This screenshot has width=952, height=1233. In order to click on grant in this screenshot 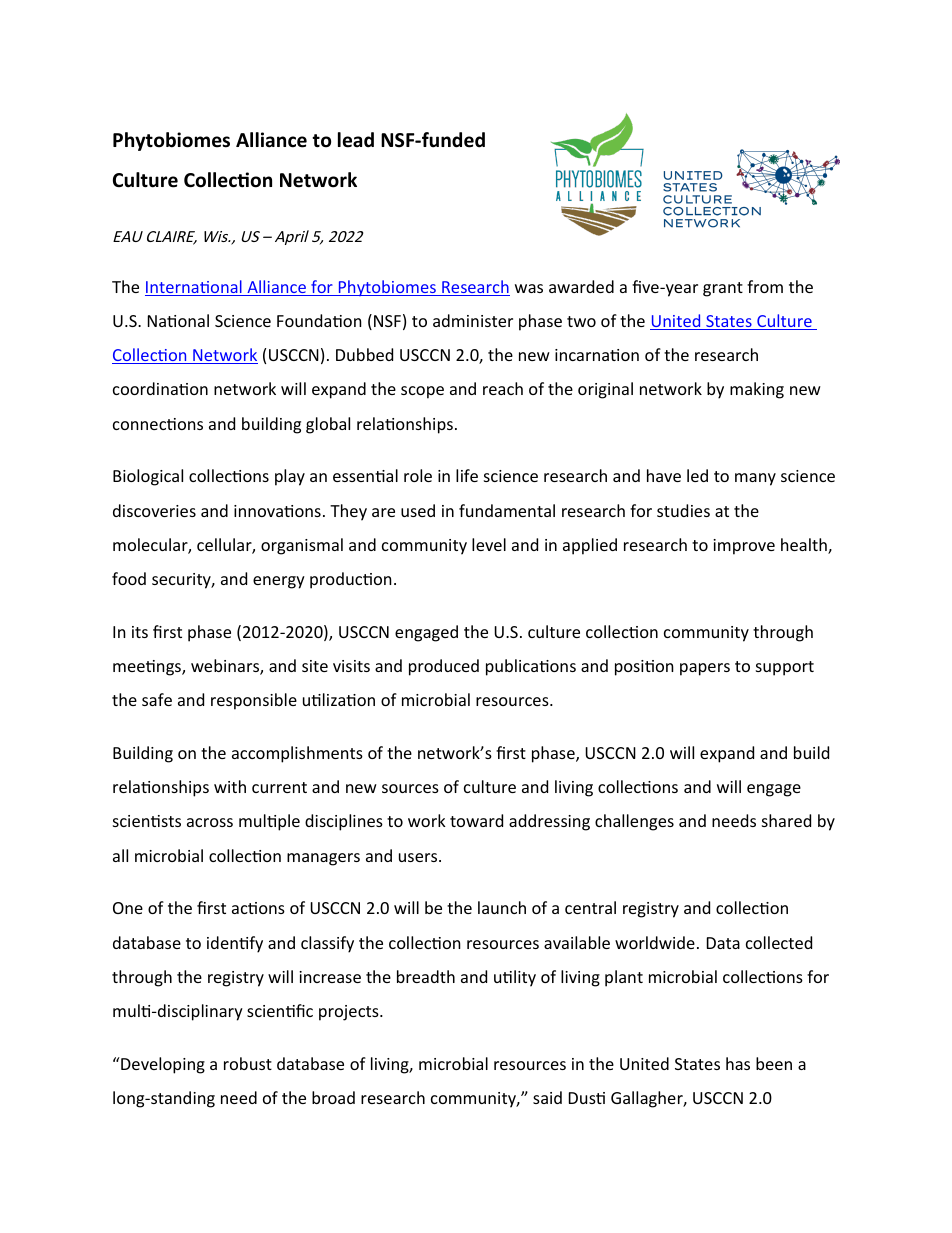, I will do `click(723, 289)`.
